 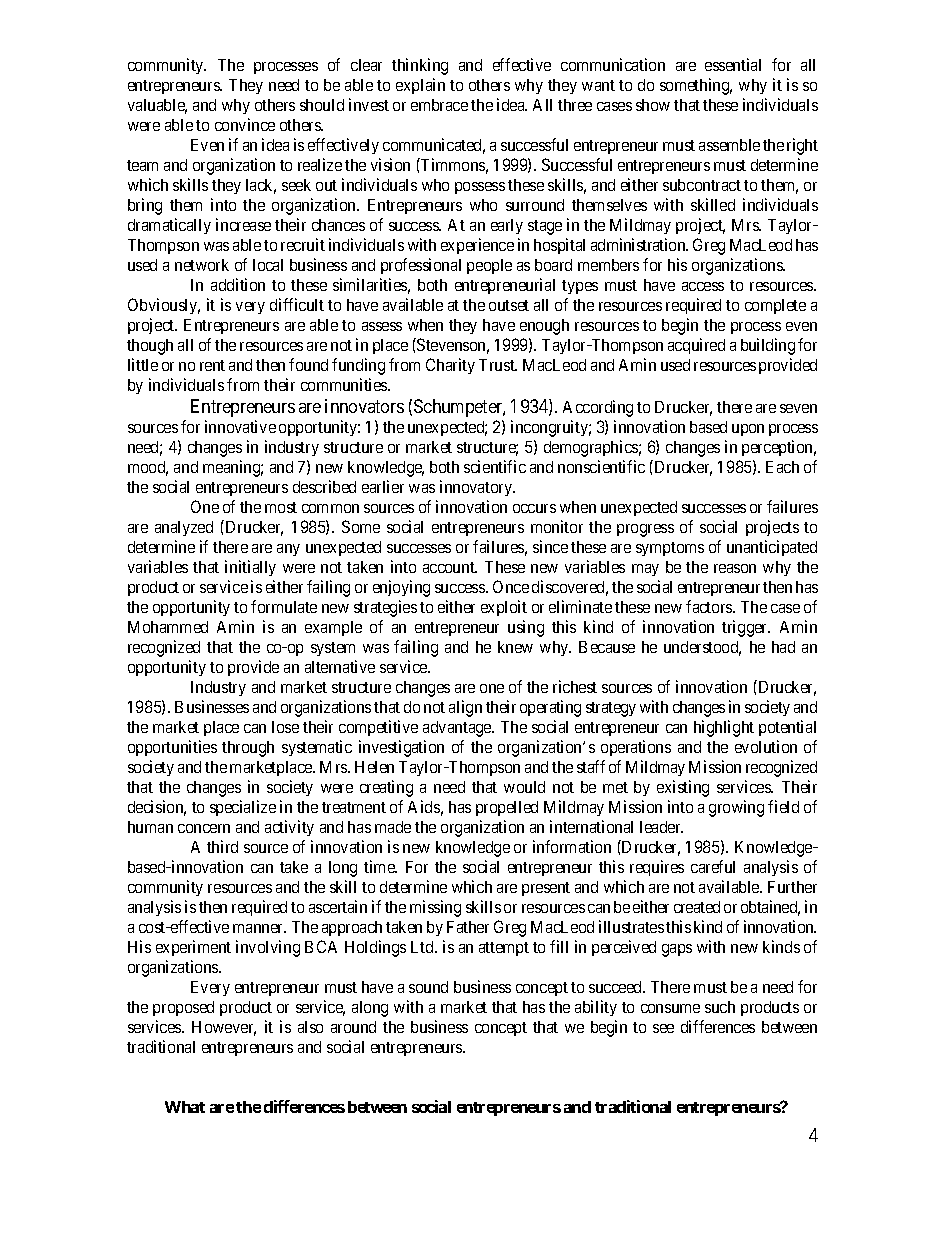 What do you see at coordinates (322, 105) in the screenshot?
I see `should` at bounding box center [322, 105].
